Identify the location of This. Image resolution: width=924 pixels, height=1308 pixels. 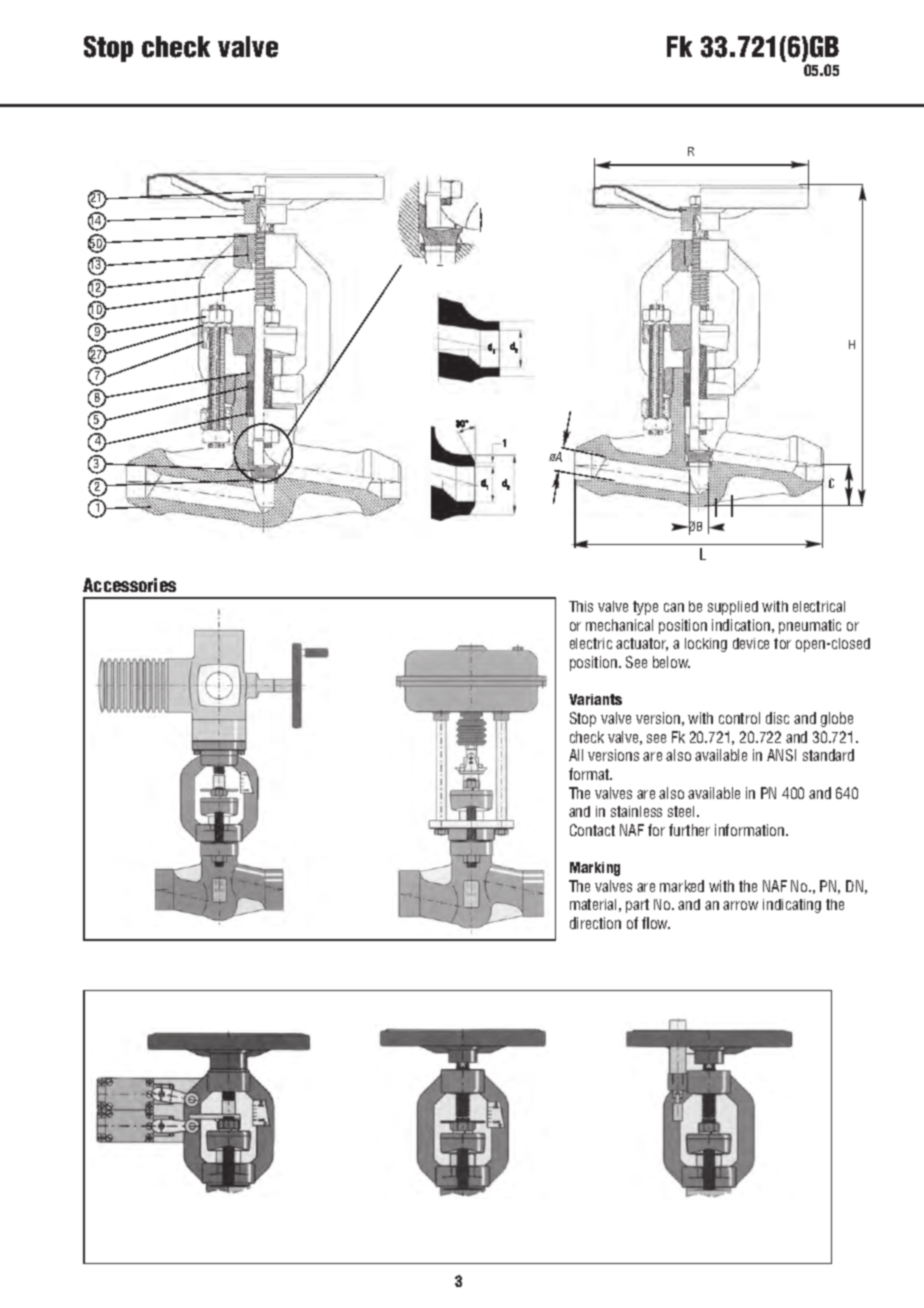
(581, 606).
